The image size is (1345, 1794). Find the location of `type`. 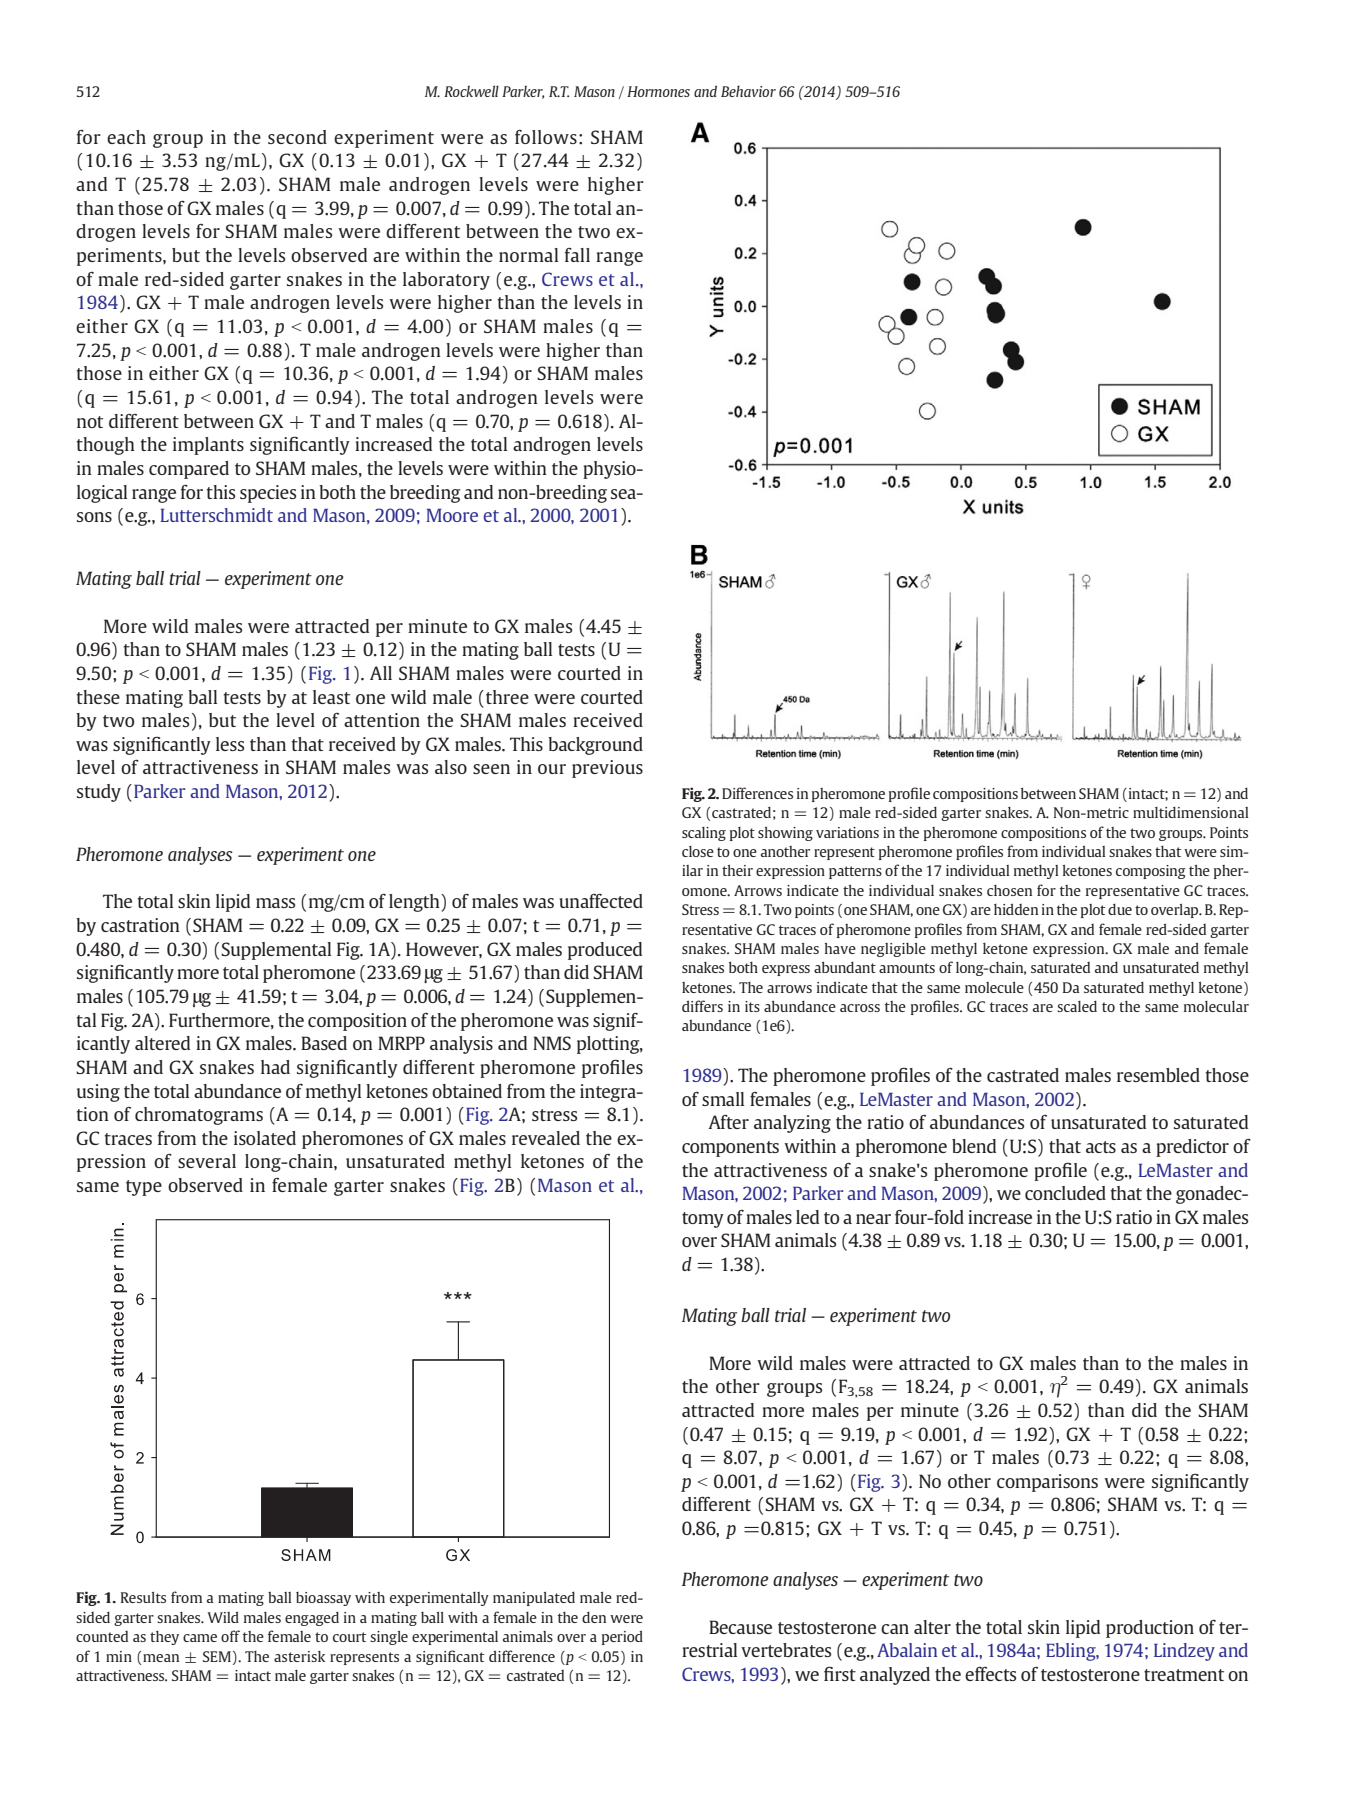

type is located at coordinates (144, 1188).
